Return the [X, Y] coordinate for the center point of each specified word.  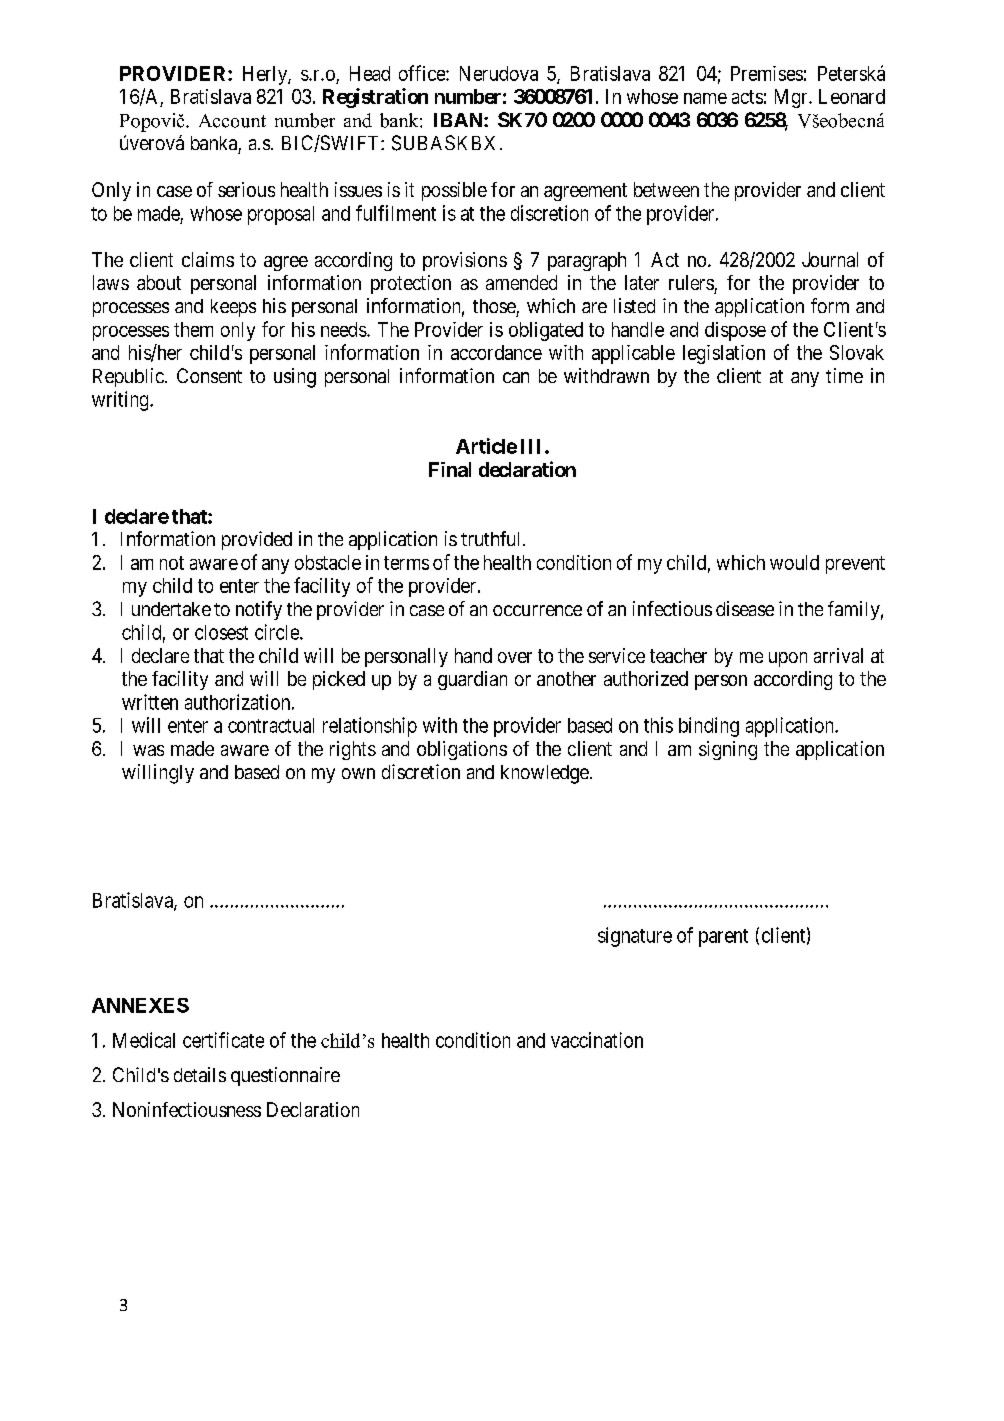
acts [747, 97]
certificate [223, 1040]
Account [232, 121]
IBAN [459, 120]
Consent [209, 375]
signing [728, 750]
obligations [462, 750]
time [844, 375]
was [148, 750]
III [533, 446]
